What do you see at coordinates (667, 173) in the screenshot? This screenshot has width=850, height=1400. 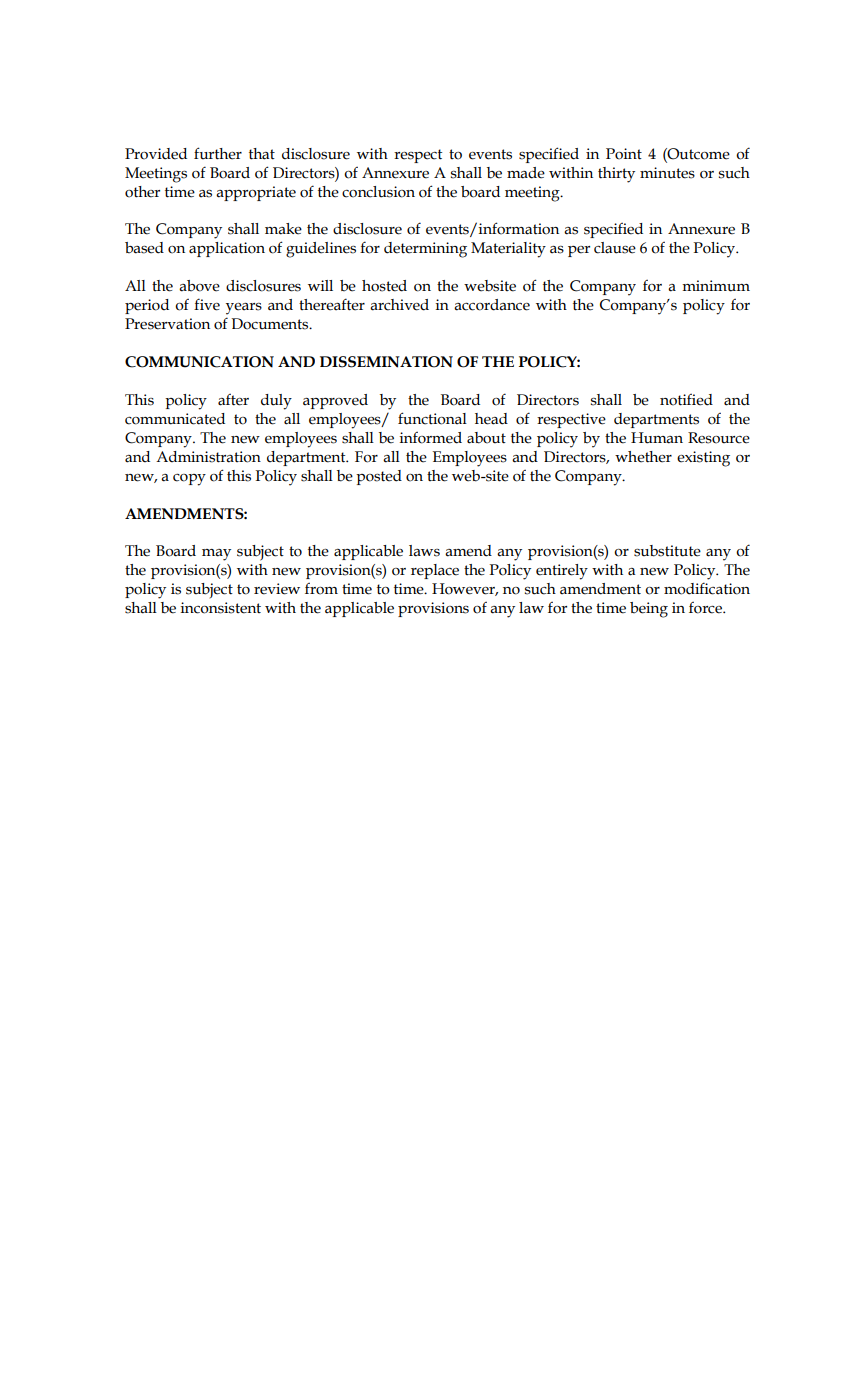 I see `minutes` at bounding box center [667, 173].
